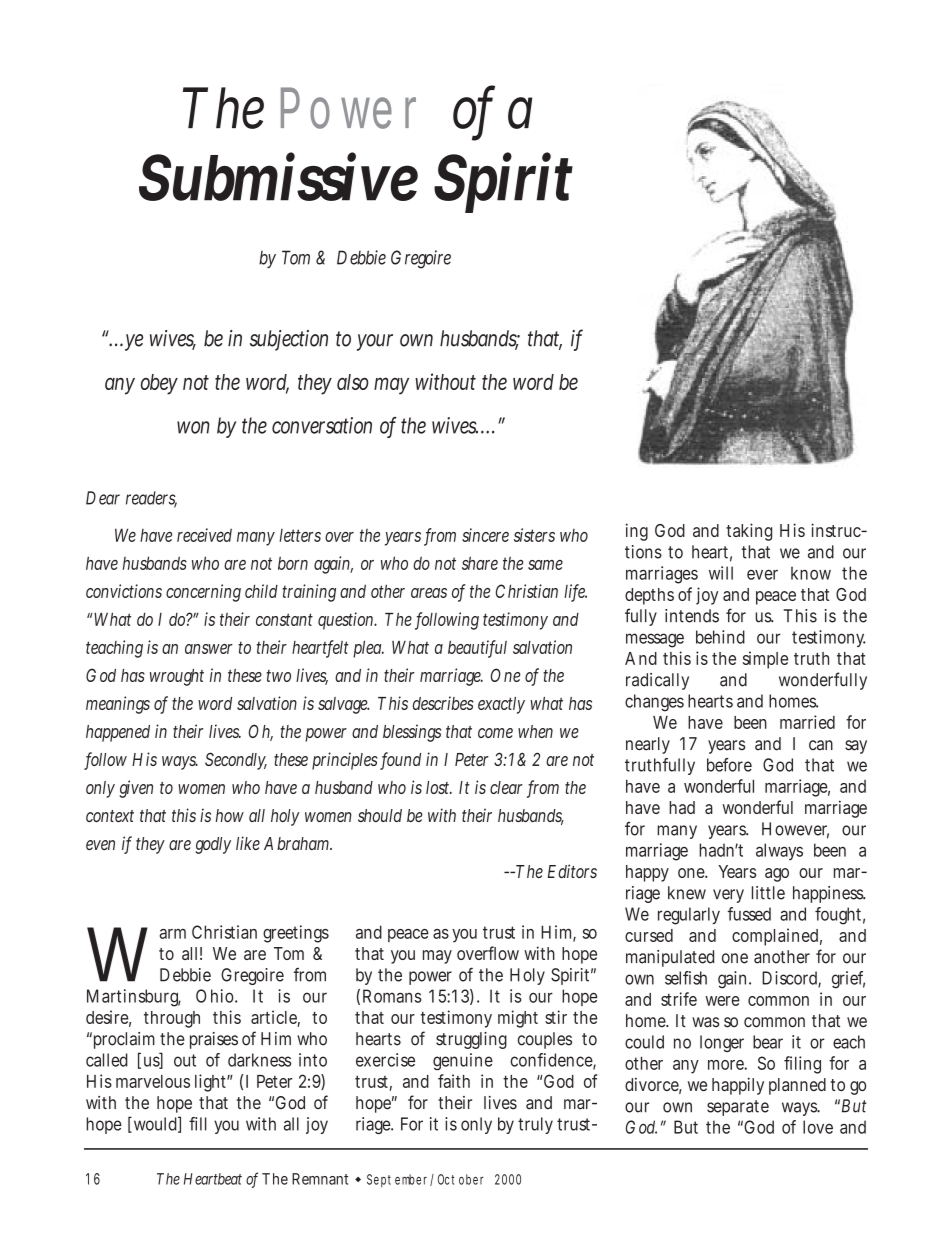 Image resolution: width=952 pixels, height=1233 pixels. I want to click on also, so click(353, 382).
